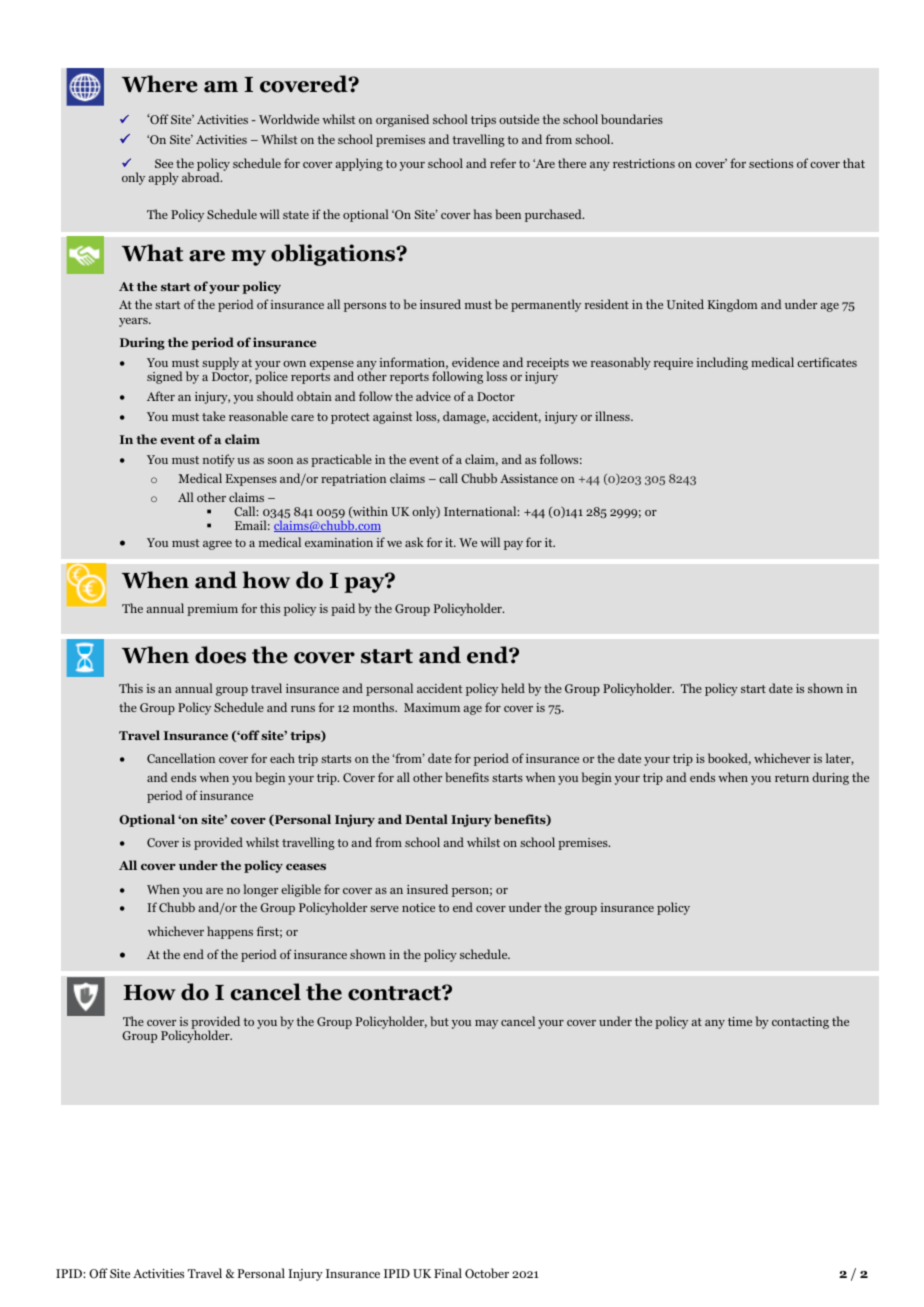  Describe the element at coordinates (230, 932) in the image. I see `happens` at that location.
